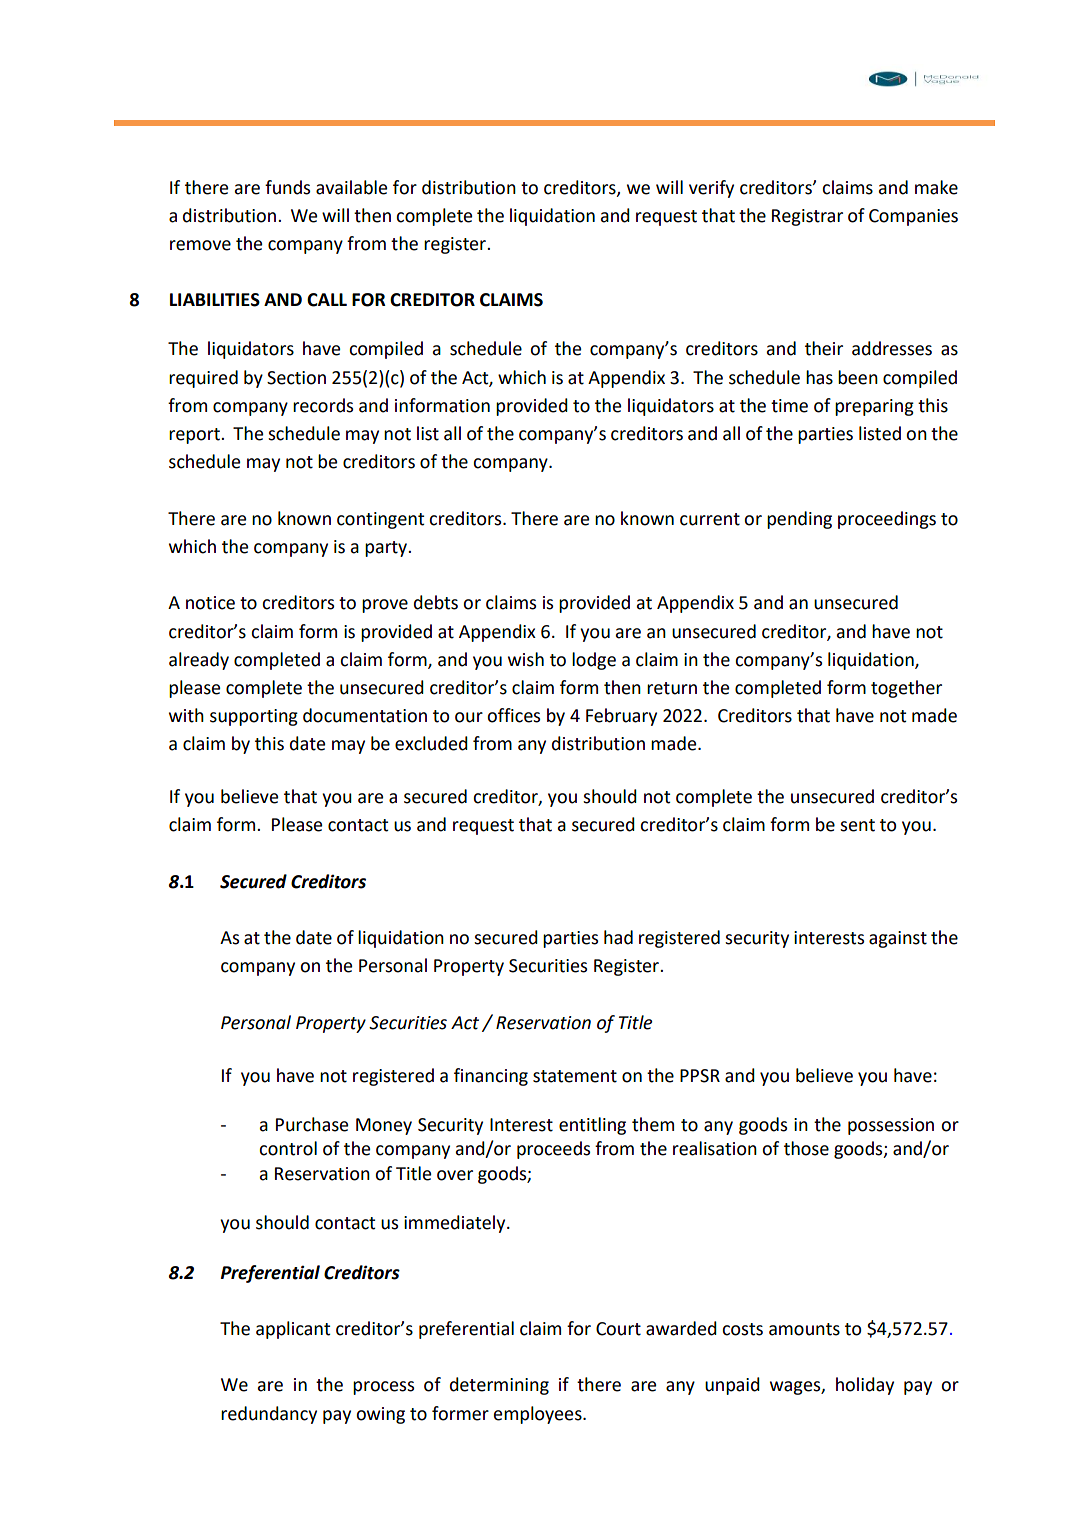  What do you see at coordinates (254, 717) in the document?
I see `supporting` at bounding box center [254, 717].
